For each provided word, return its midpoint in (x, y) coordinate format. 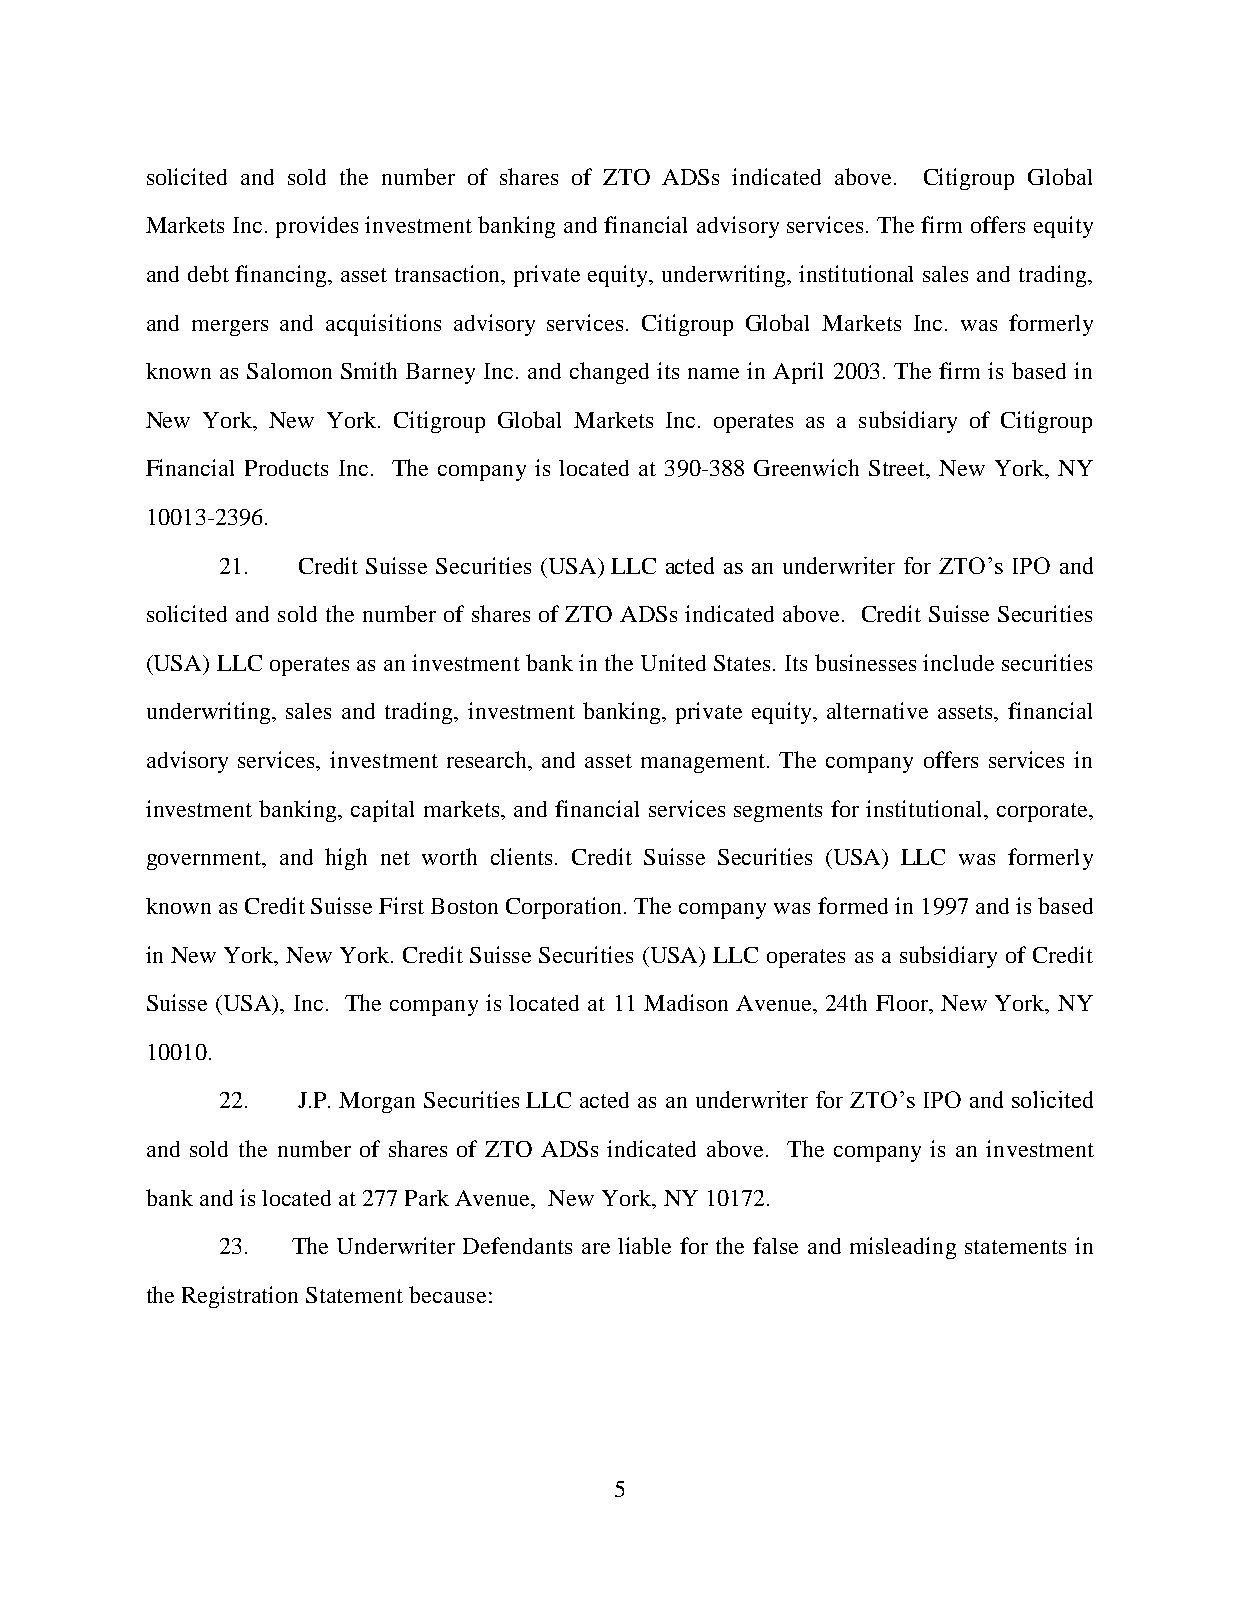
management (703, 763)
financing (282, 276)
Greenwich (806, 467)
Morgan (377, 1102)
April (798, 373)
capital (382, 811)
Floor (903, 1004)
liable (644, 1245)
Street (898, 469)
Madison (686, 1002)
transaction (449, 275)
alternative (877, 710)
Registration (240, 1297)
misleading (903, 1248)
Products (286, 468)
